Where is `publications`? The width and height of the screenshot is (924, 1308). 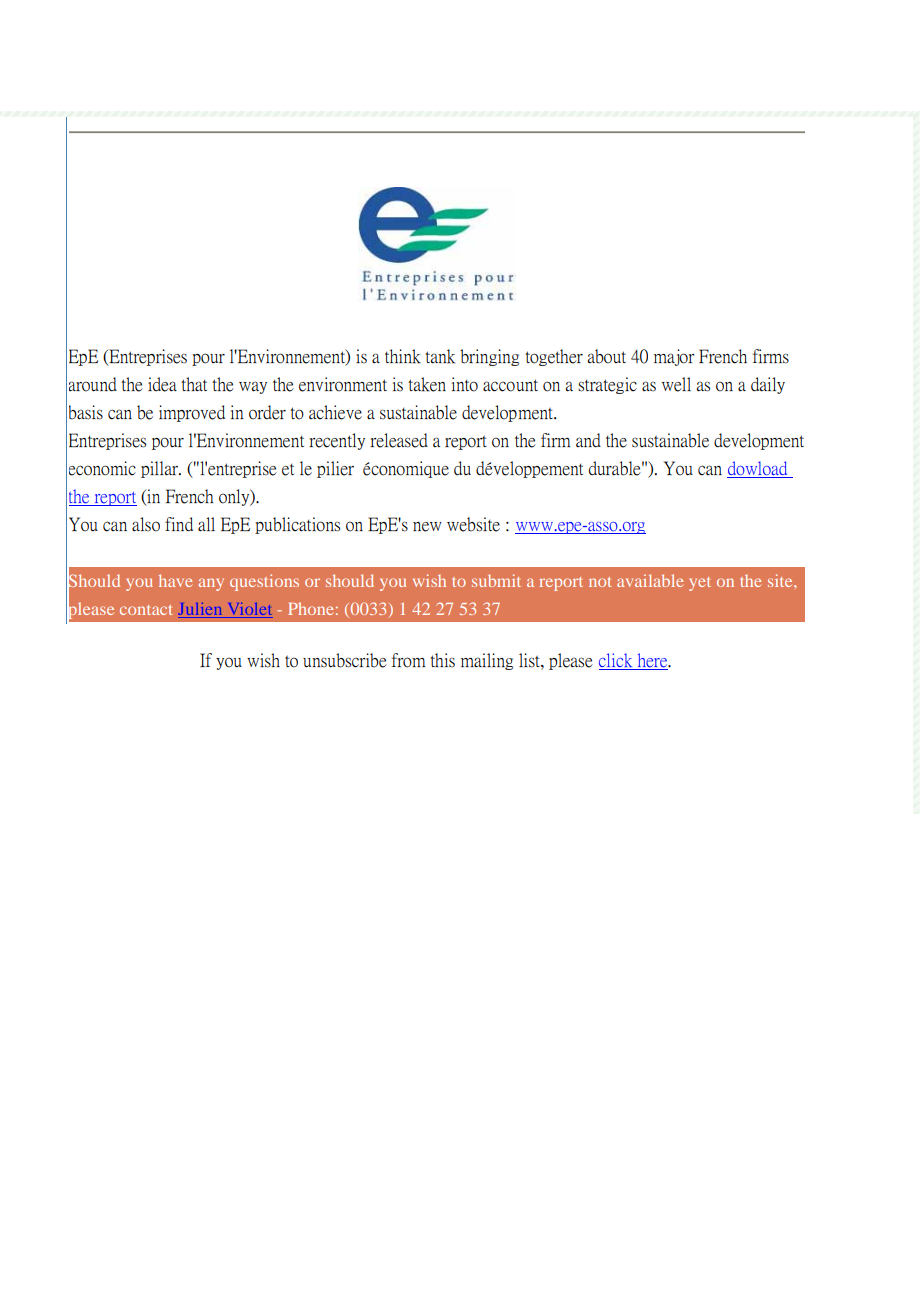 publications is located at coordinates (297, 525).
